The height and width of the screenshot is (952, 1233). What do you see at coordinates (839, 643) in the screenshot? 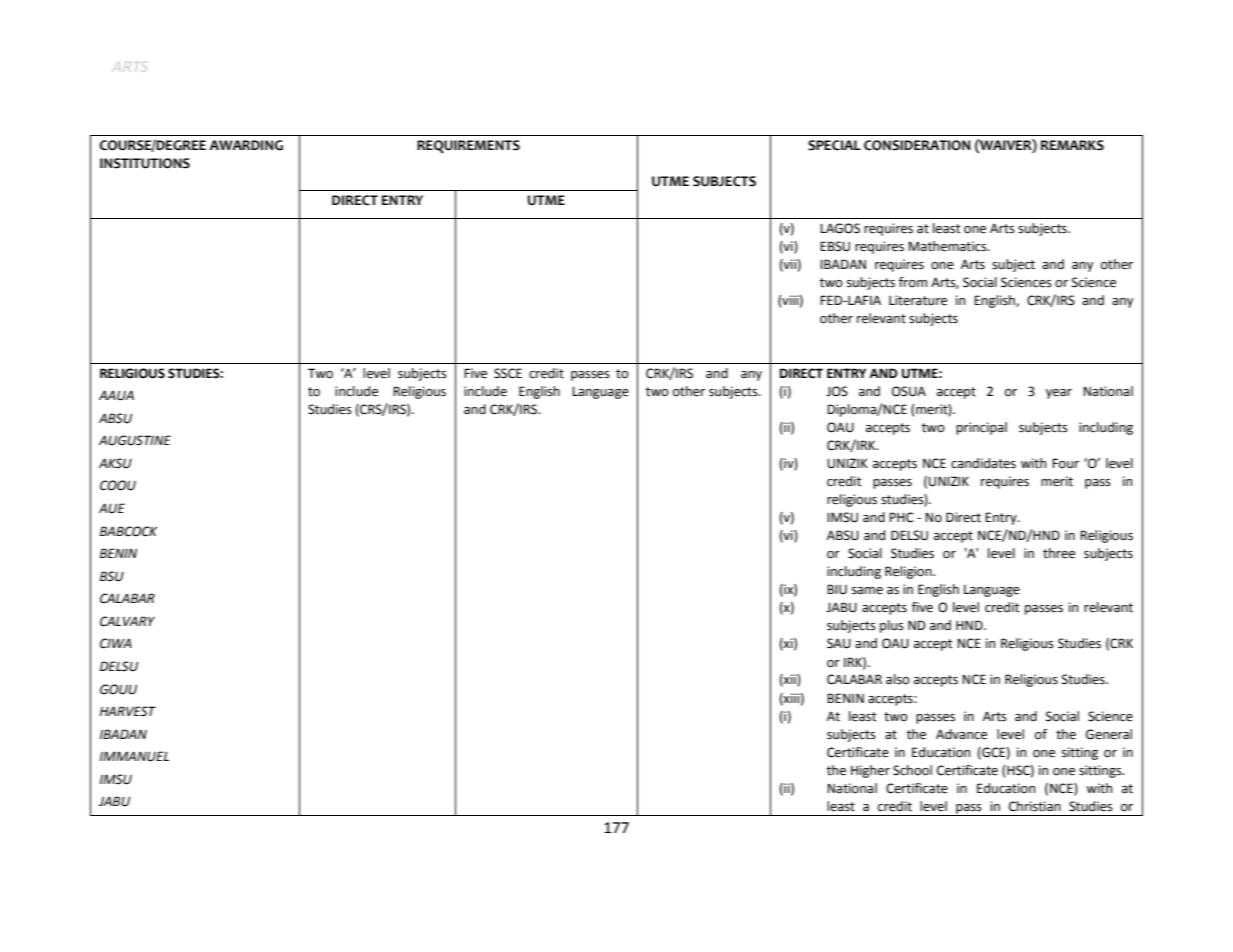
I see `SAU` at bounding box center [839, 643].
